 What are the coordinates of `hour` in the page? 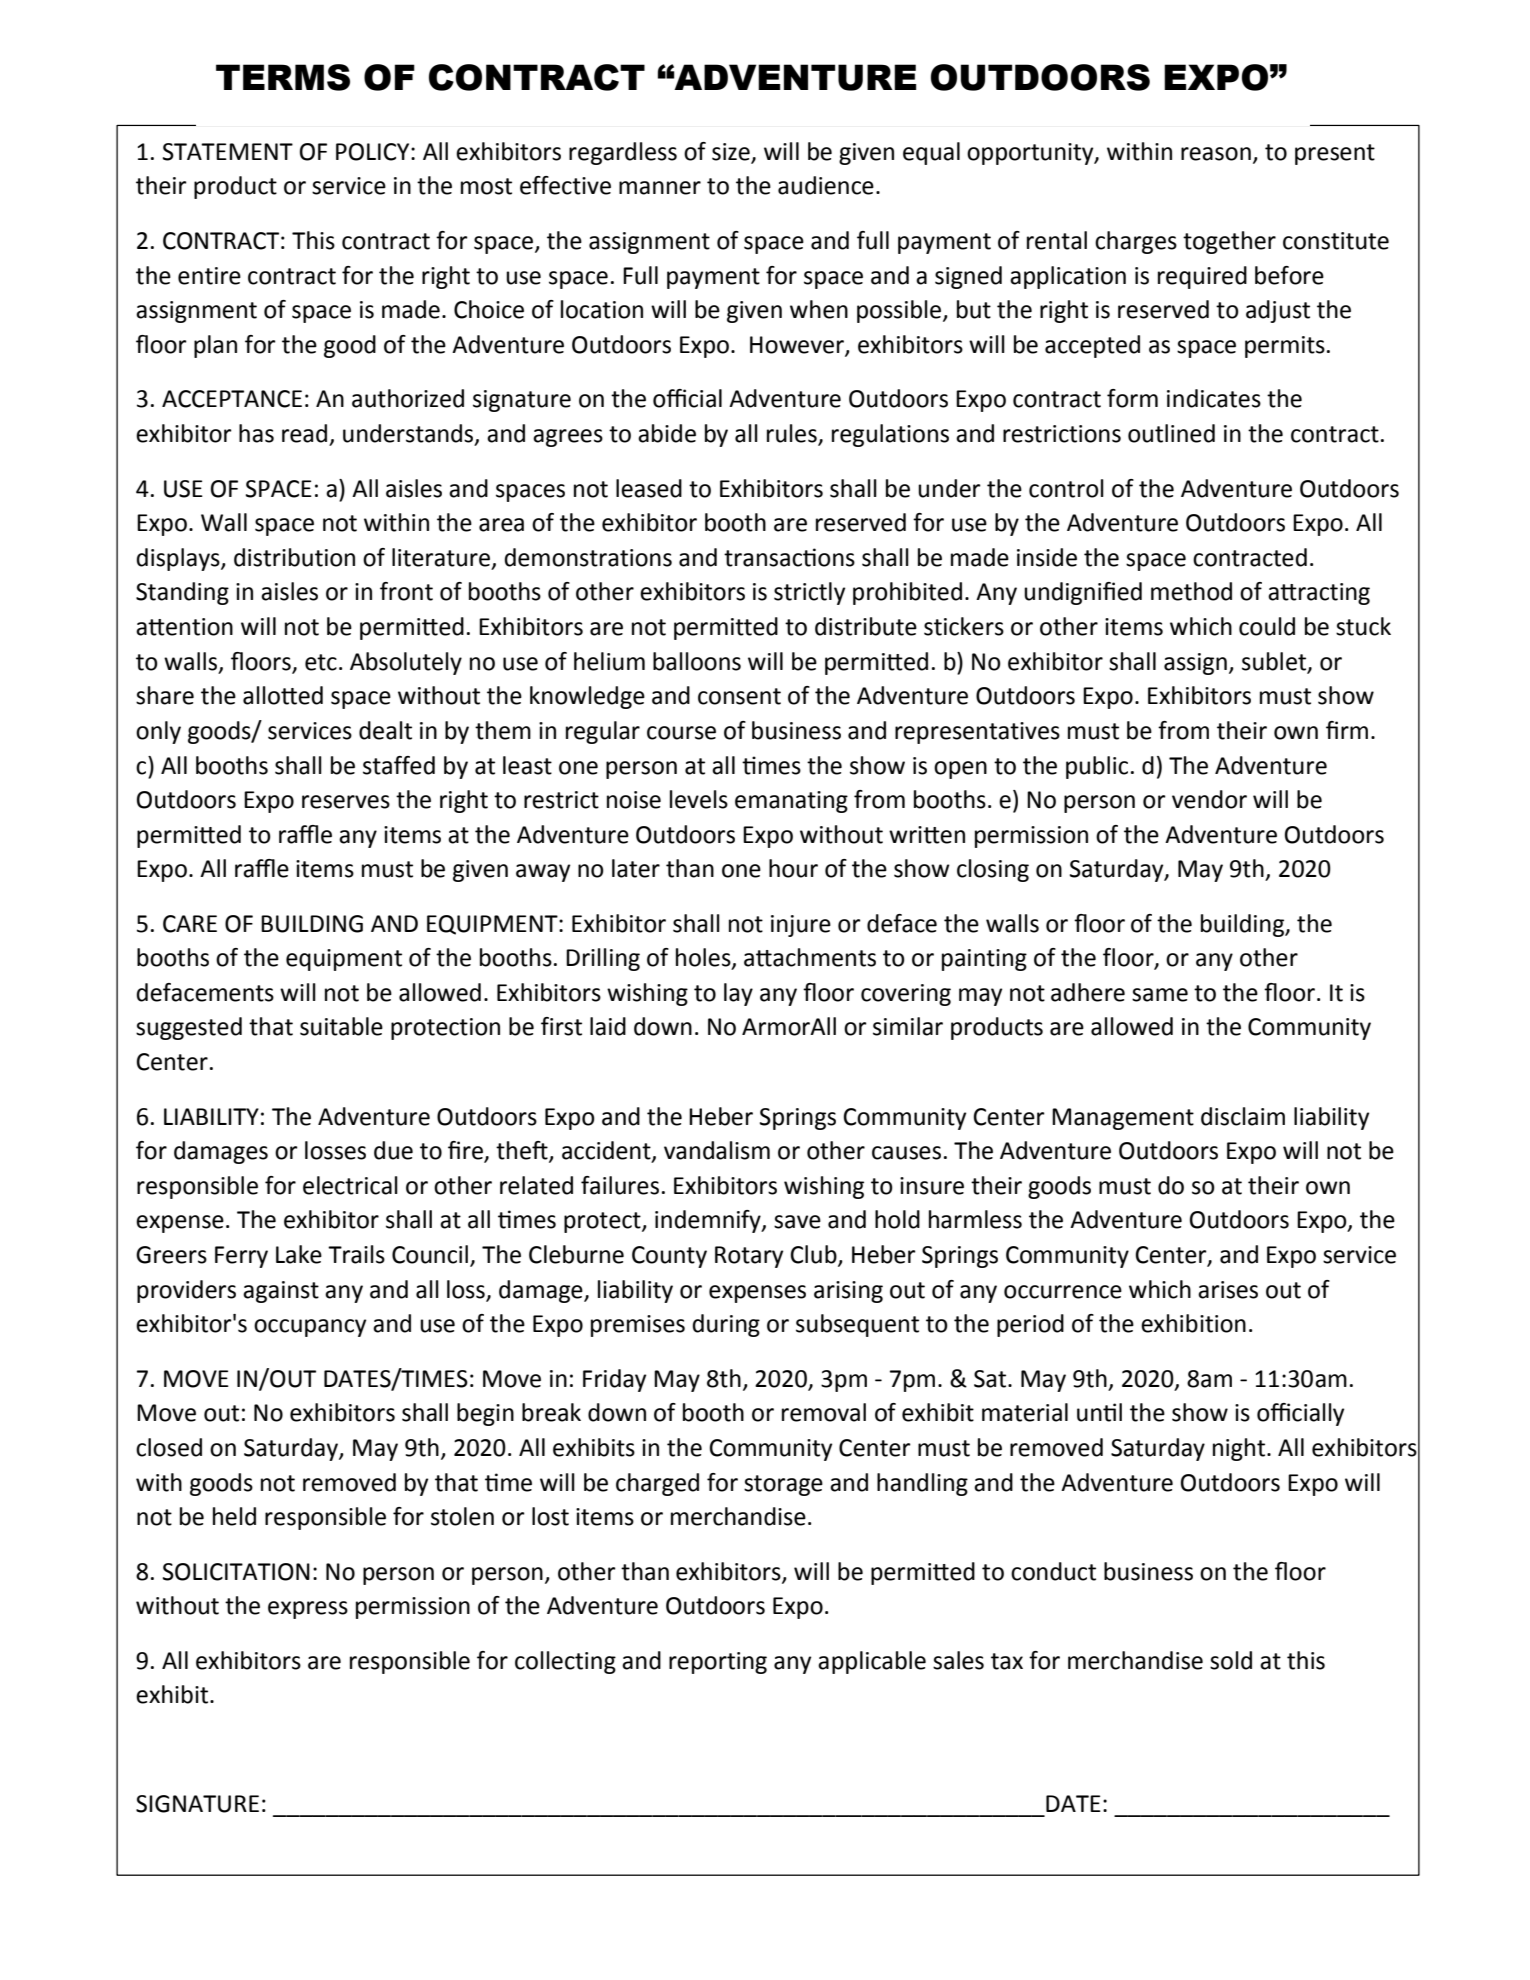 It's located at (793, 868).
